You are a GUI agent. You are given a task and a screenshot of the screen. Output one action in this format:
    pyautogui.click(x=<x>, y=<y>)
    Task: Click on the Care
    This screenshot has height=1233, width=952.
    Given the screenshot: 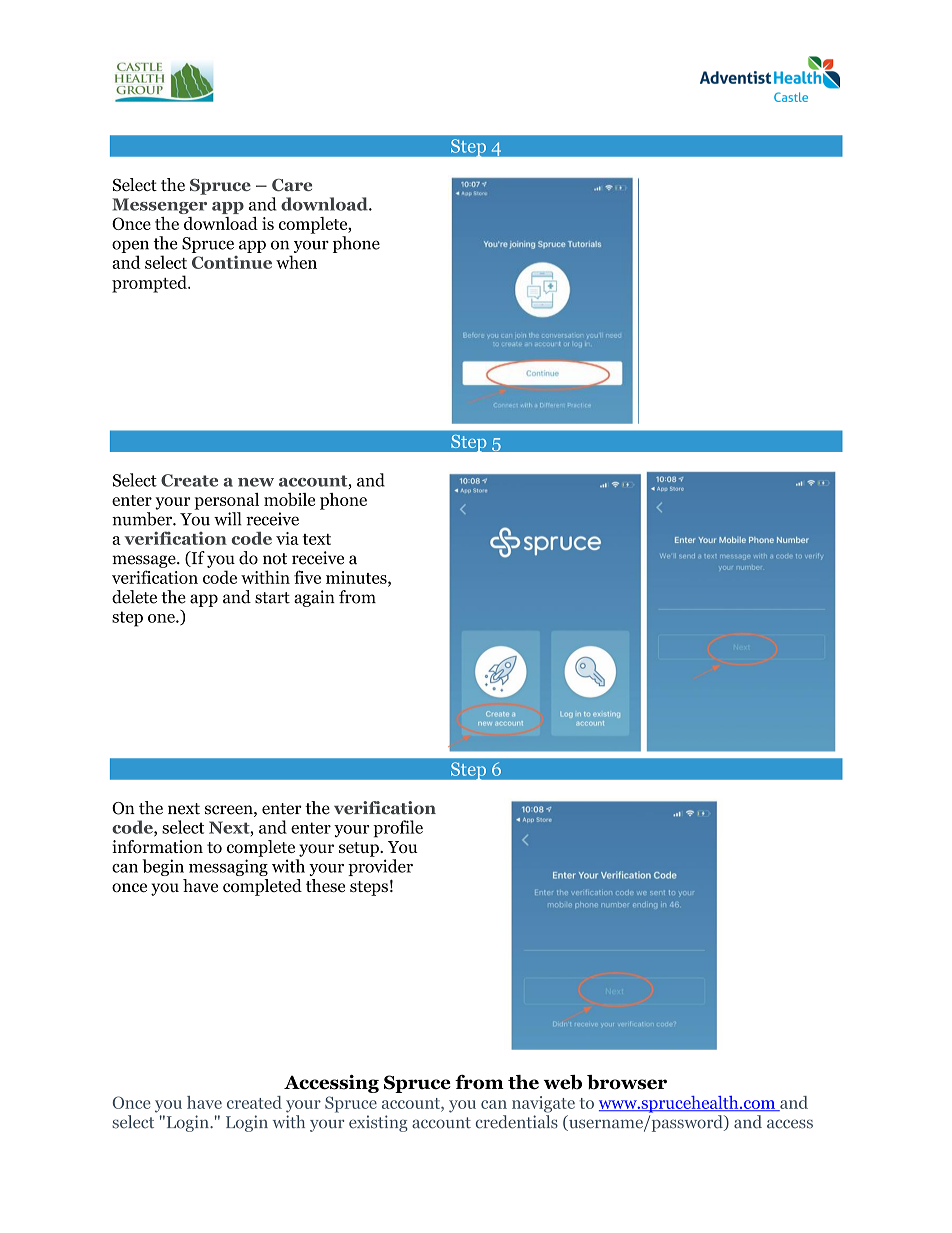 What is the action you would take?
    pyautogui.click(x=292, y=185)
